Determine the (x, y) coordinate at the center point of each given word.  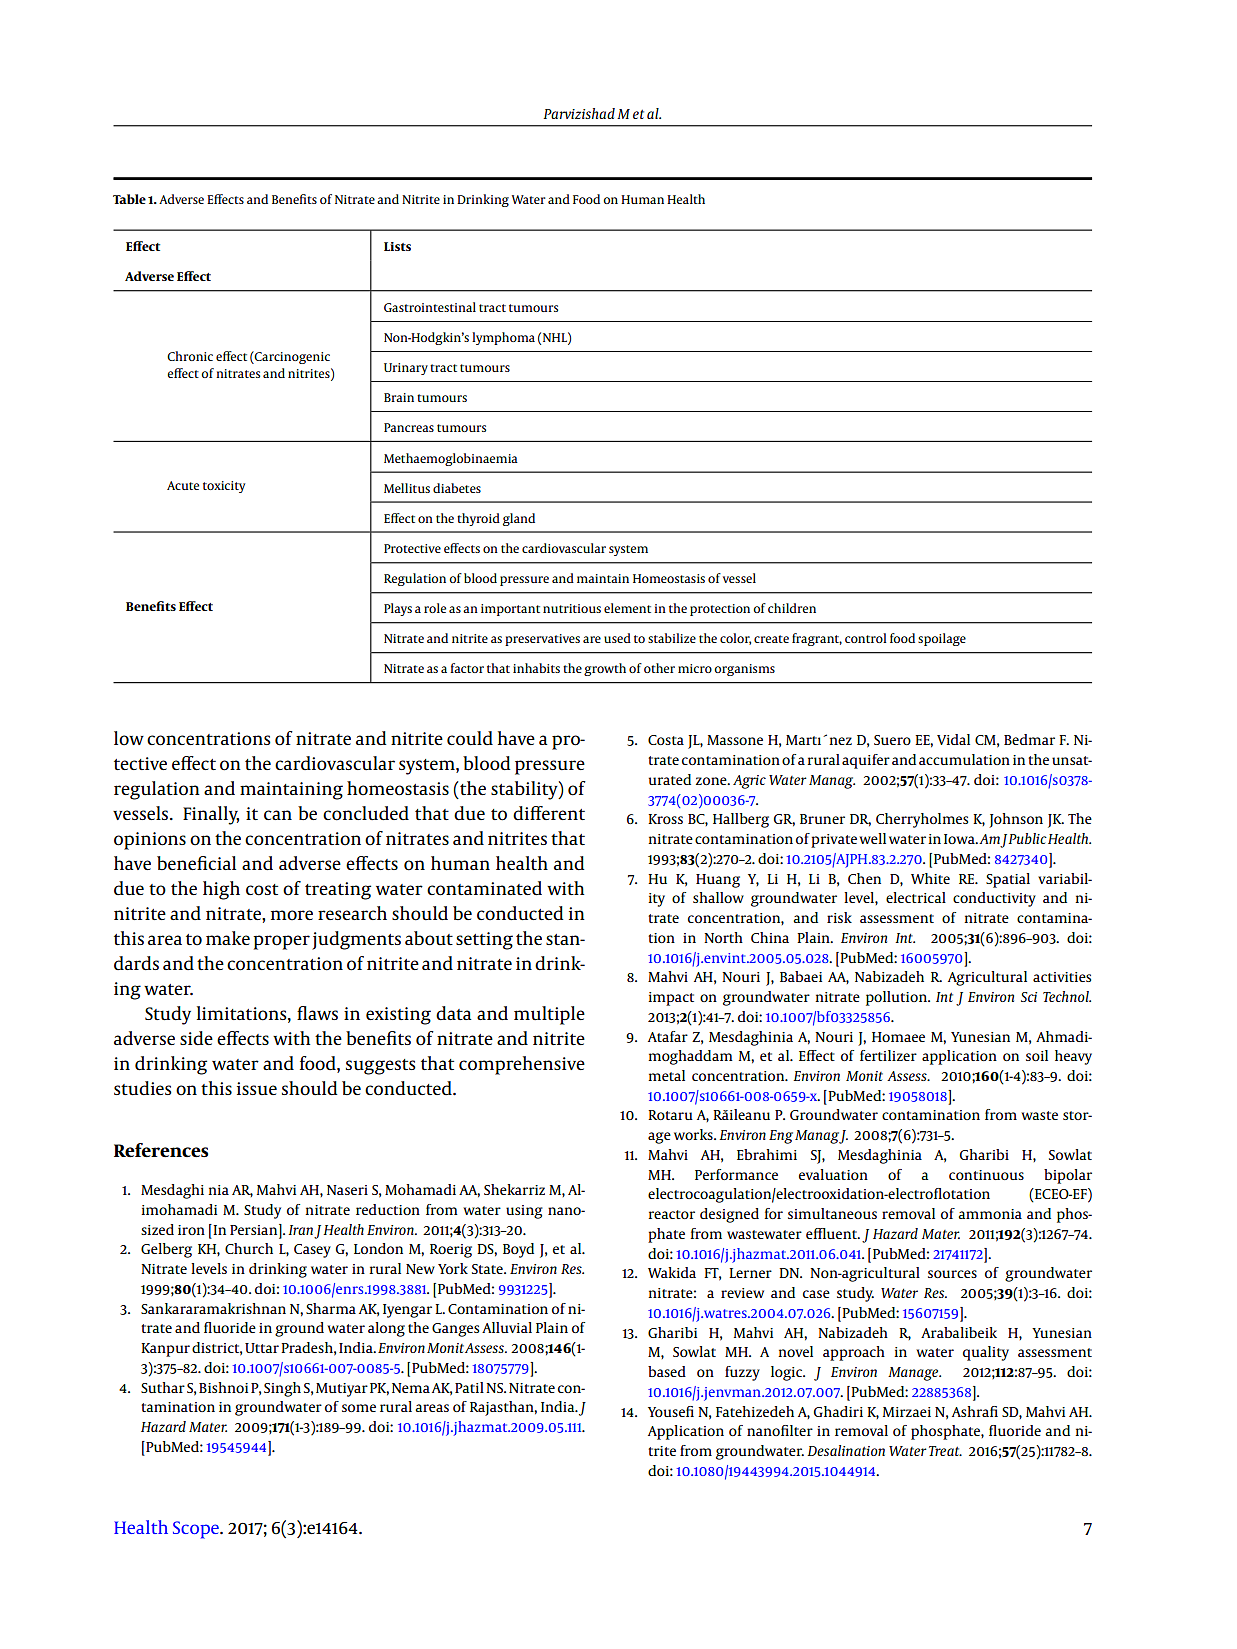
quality (986, 1353)
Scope (197, 1530)
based (667, 1371)
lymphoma (503, 338)
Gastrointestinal (430, 307)
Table (129, 199)
